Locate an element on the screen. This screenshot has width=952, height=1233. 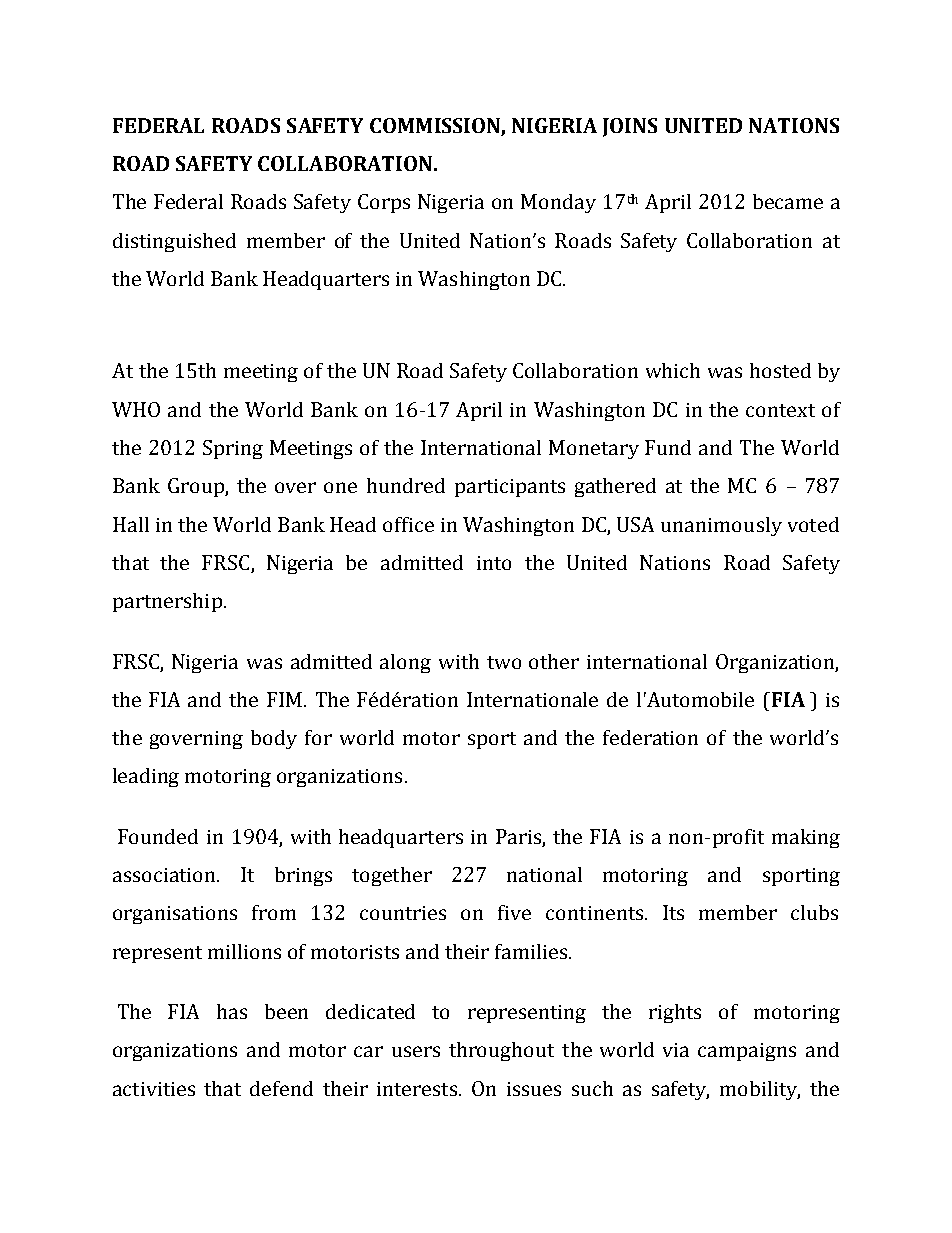
distinguished is located at coordinates (174, 242).
